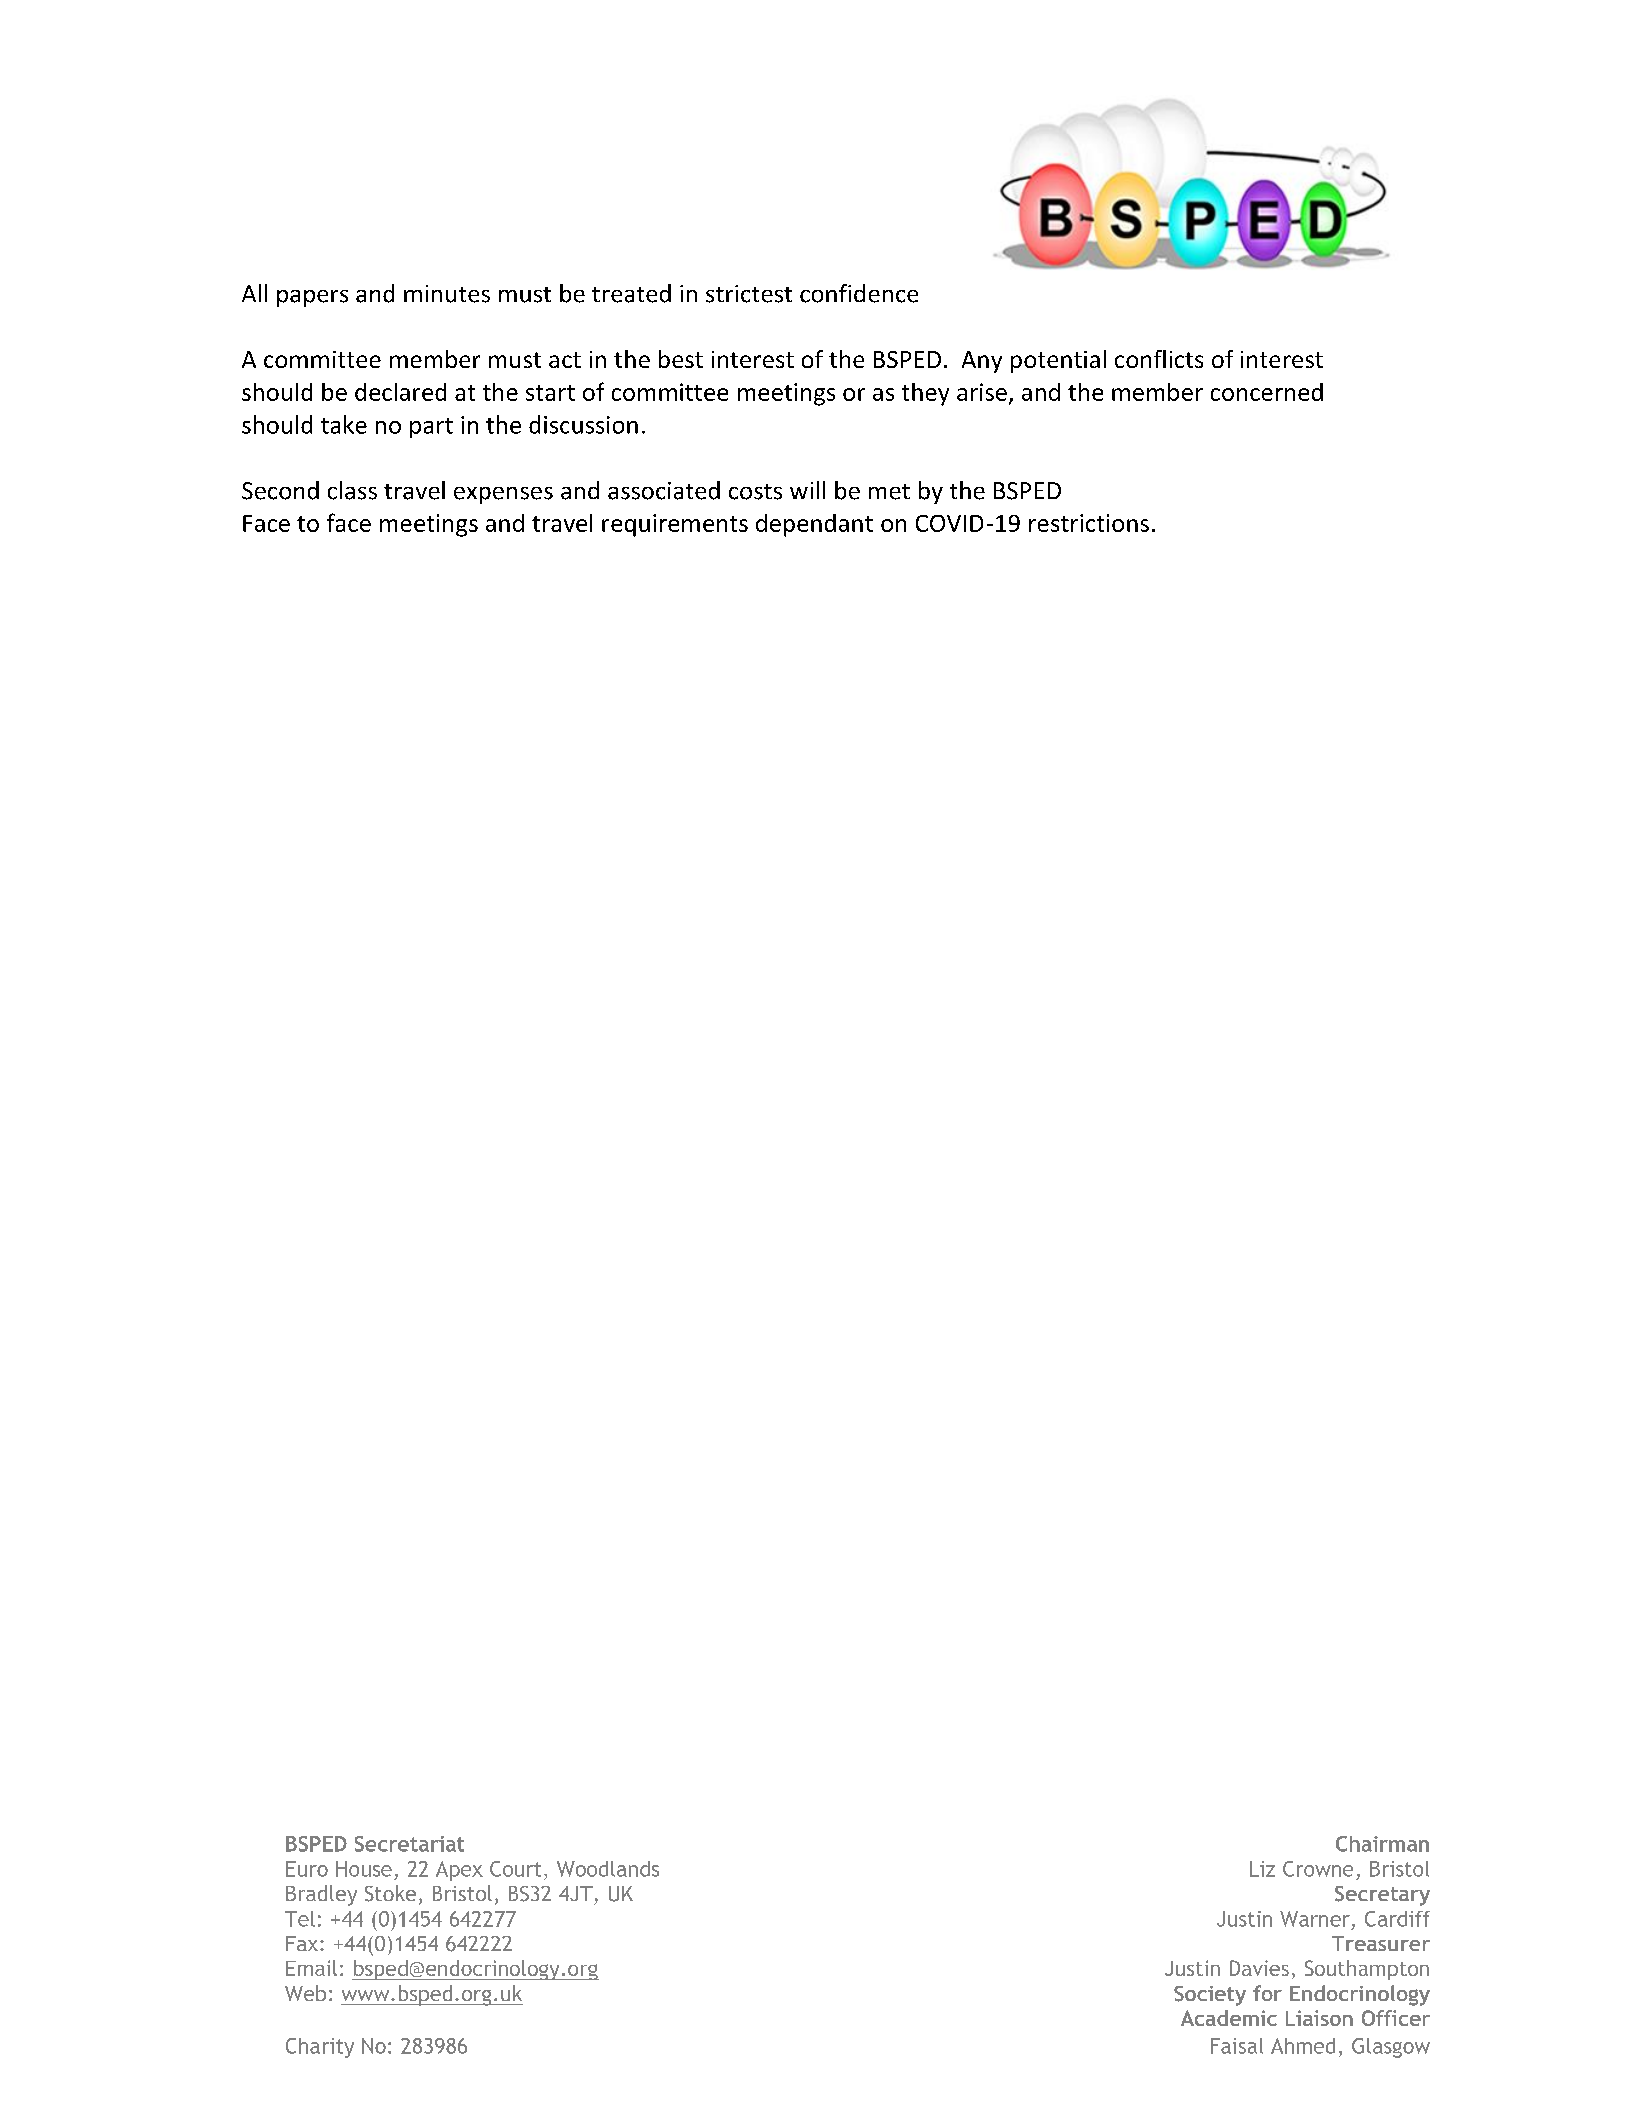  I want to click on confidence, so click(859, 293).
